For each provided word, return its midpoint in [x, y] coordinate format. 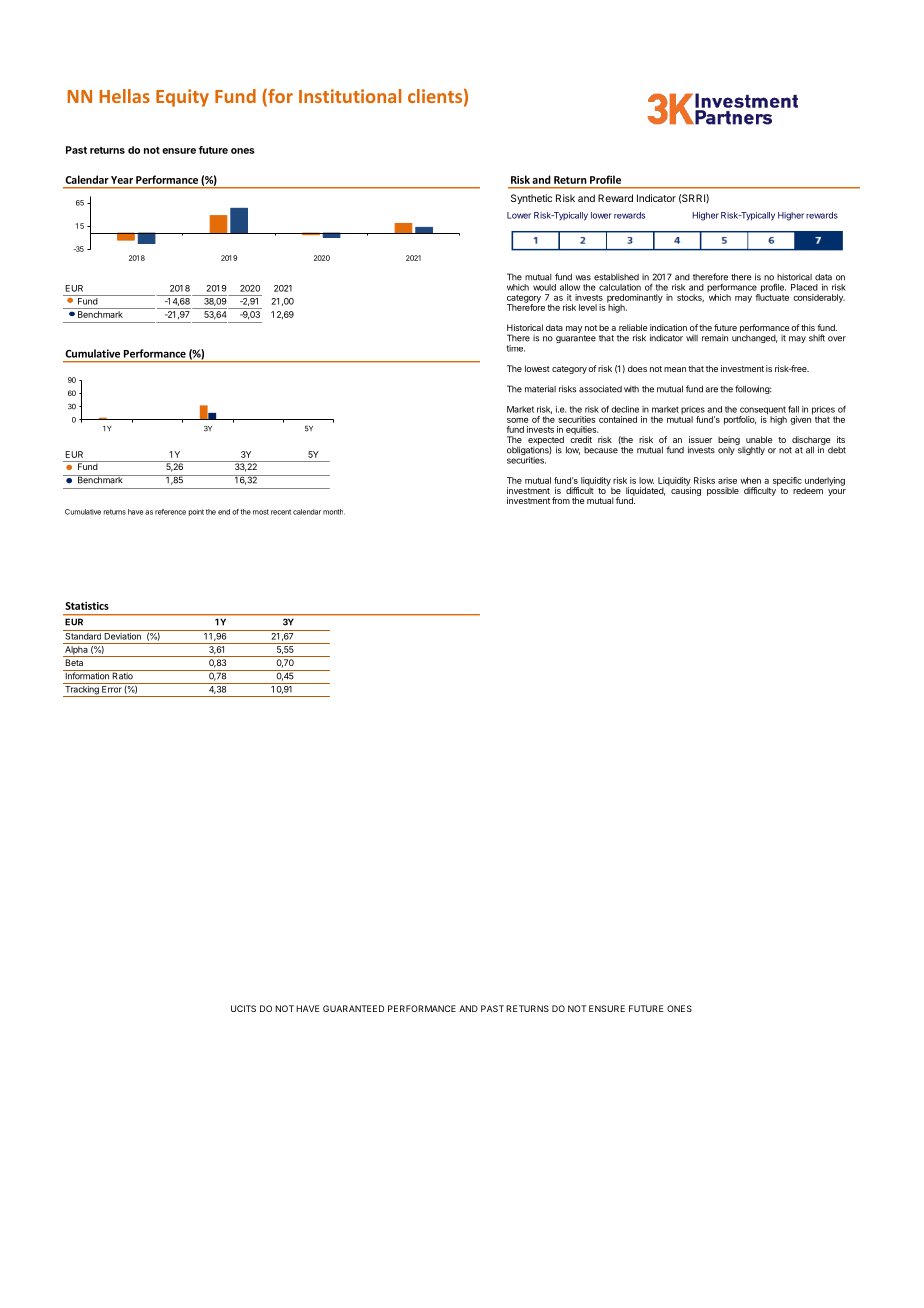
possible [723, 491]
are [711, 390]
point [196, 512]
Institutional [350, 96]
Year [122, 180]
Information [87, 675]
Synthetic [531, 199]
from [561, 500]
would [544, 287]
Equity [182, 98]
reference [170, 512]
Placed [804, 287]
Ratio [122, 675]
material [540, 389]
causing [686, 490]
